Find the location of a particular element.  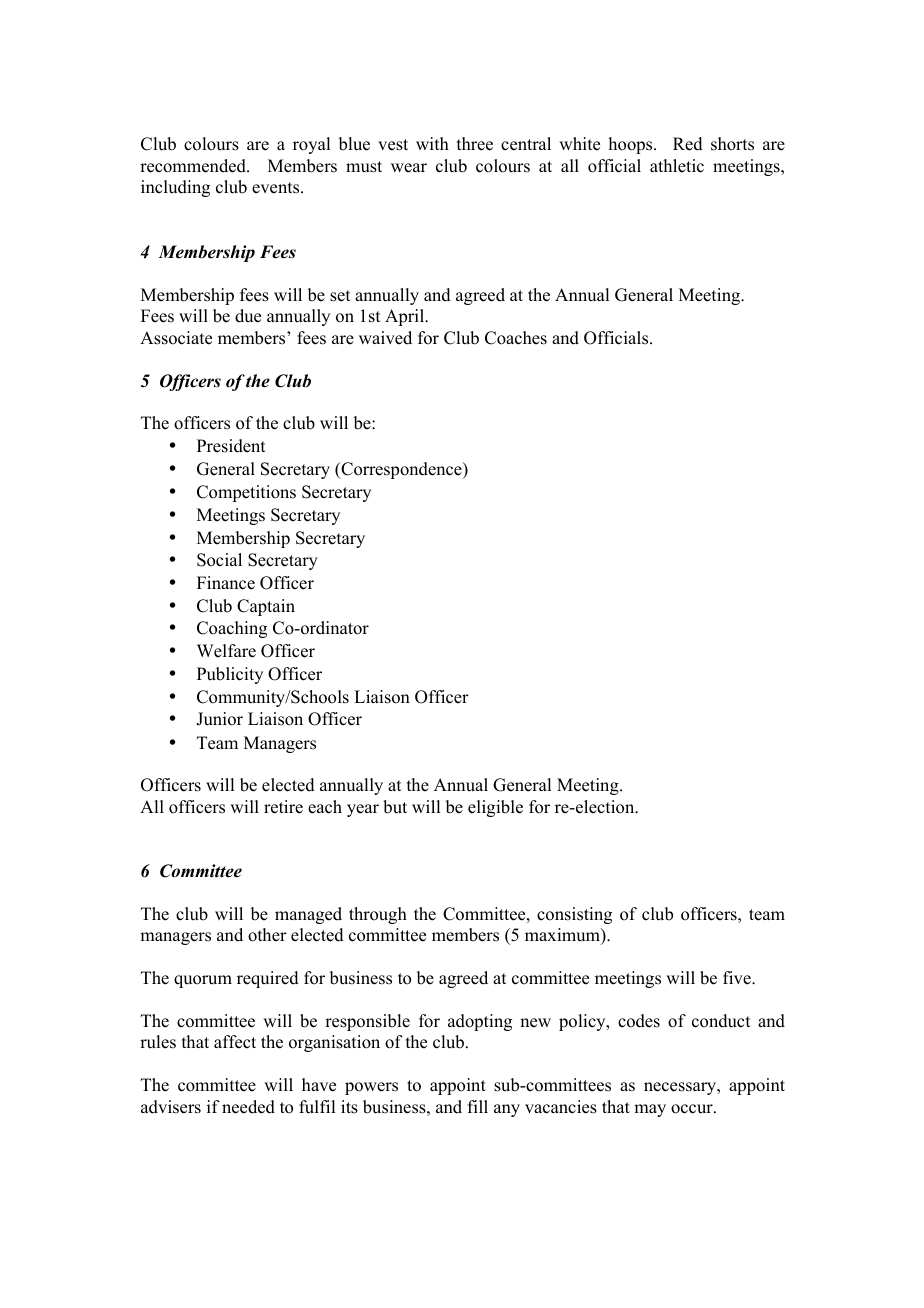

retire is located at coordinates (283, 807).
